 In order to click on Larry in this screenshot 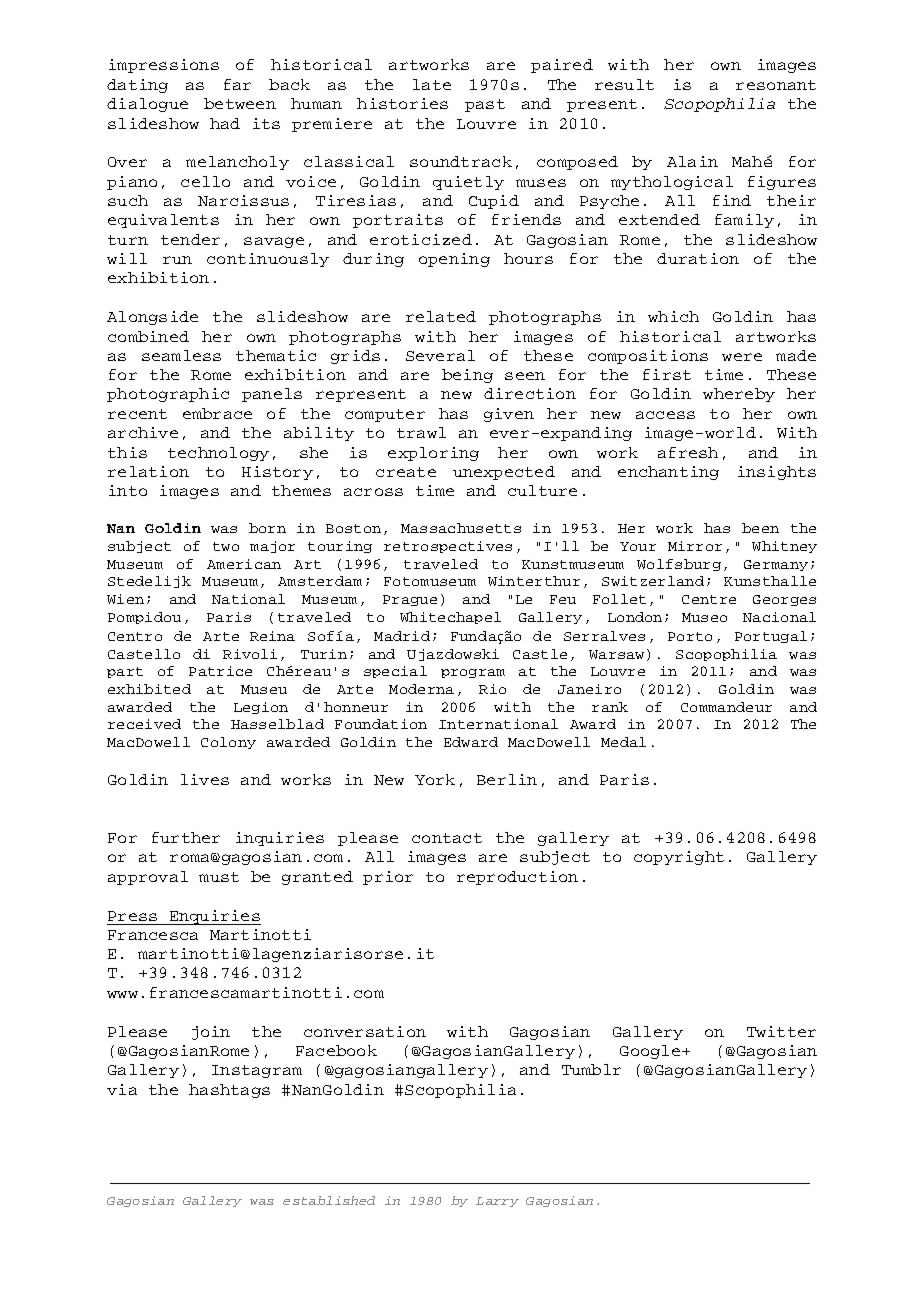, I will do `click(497, 1202)`.
